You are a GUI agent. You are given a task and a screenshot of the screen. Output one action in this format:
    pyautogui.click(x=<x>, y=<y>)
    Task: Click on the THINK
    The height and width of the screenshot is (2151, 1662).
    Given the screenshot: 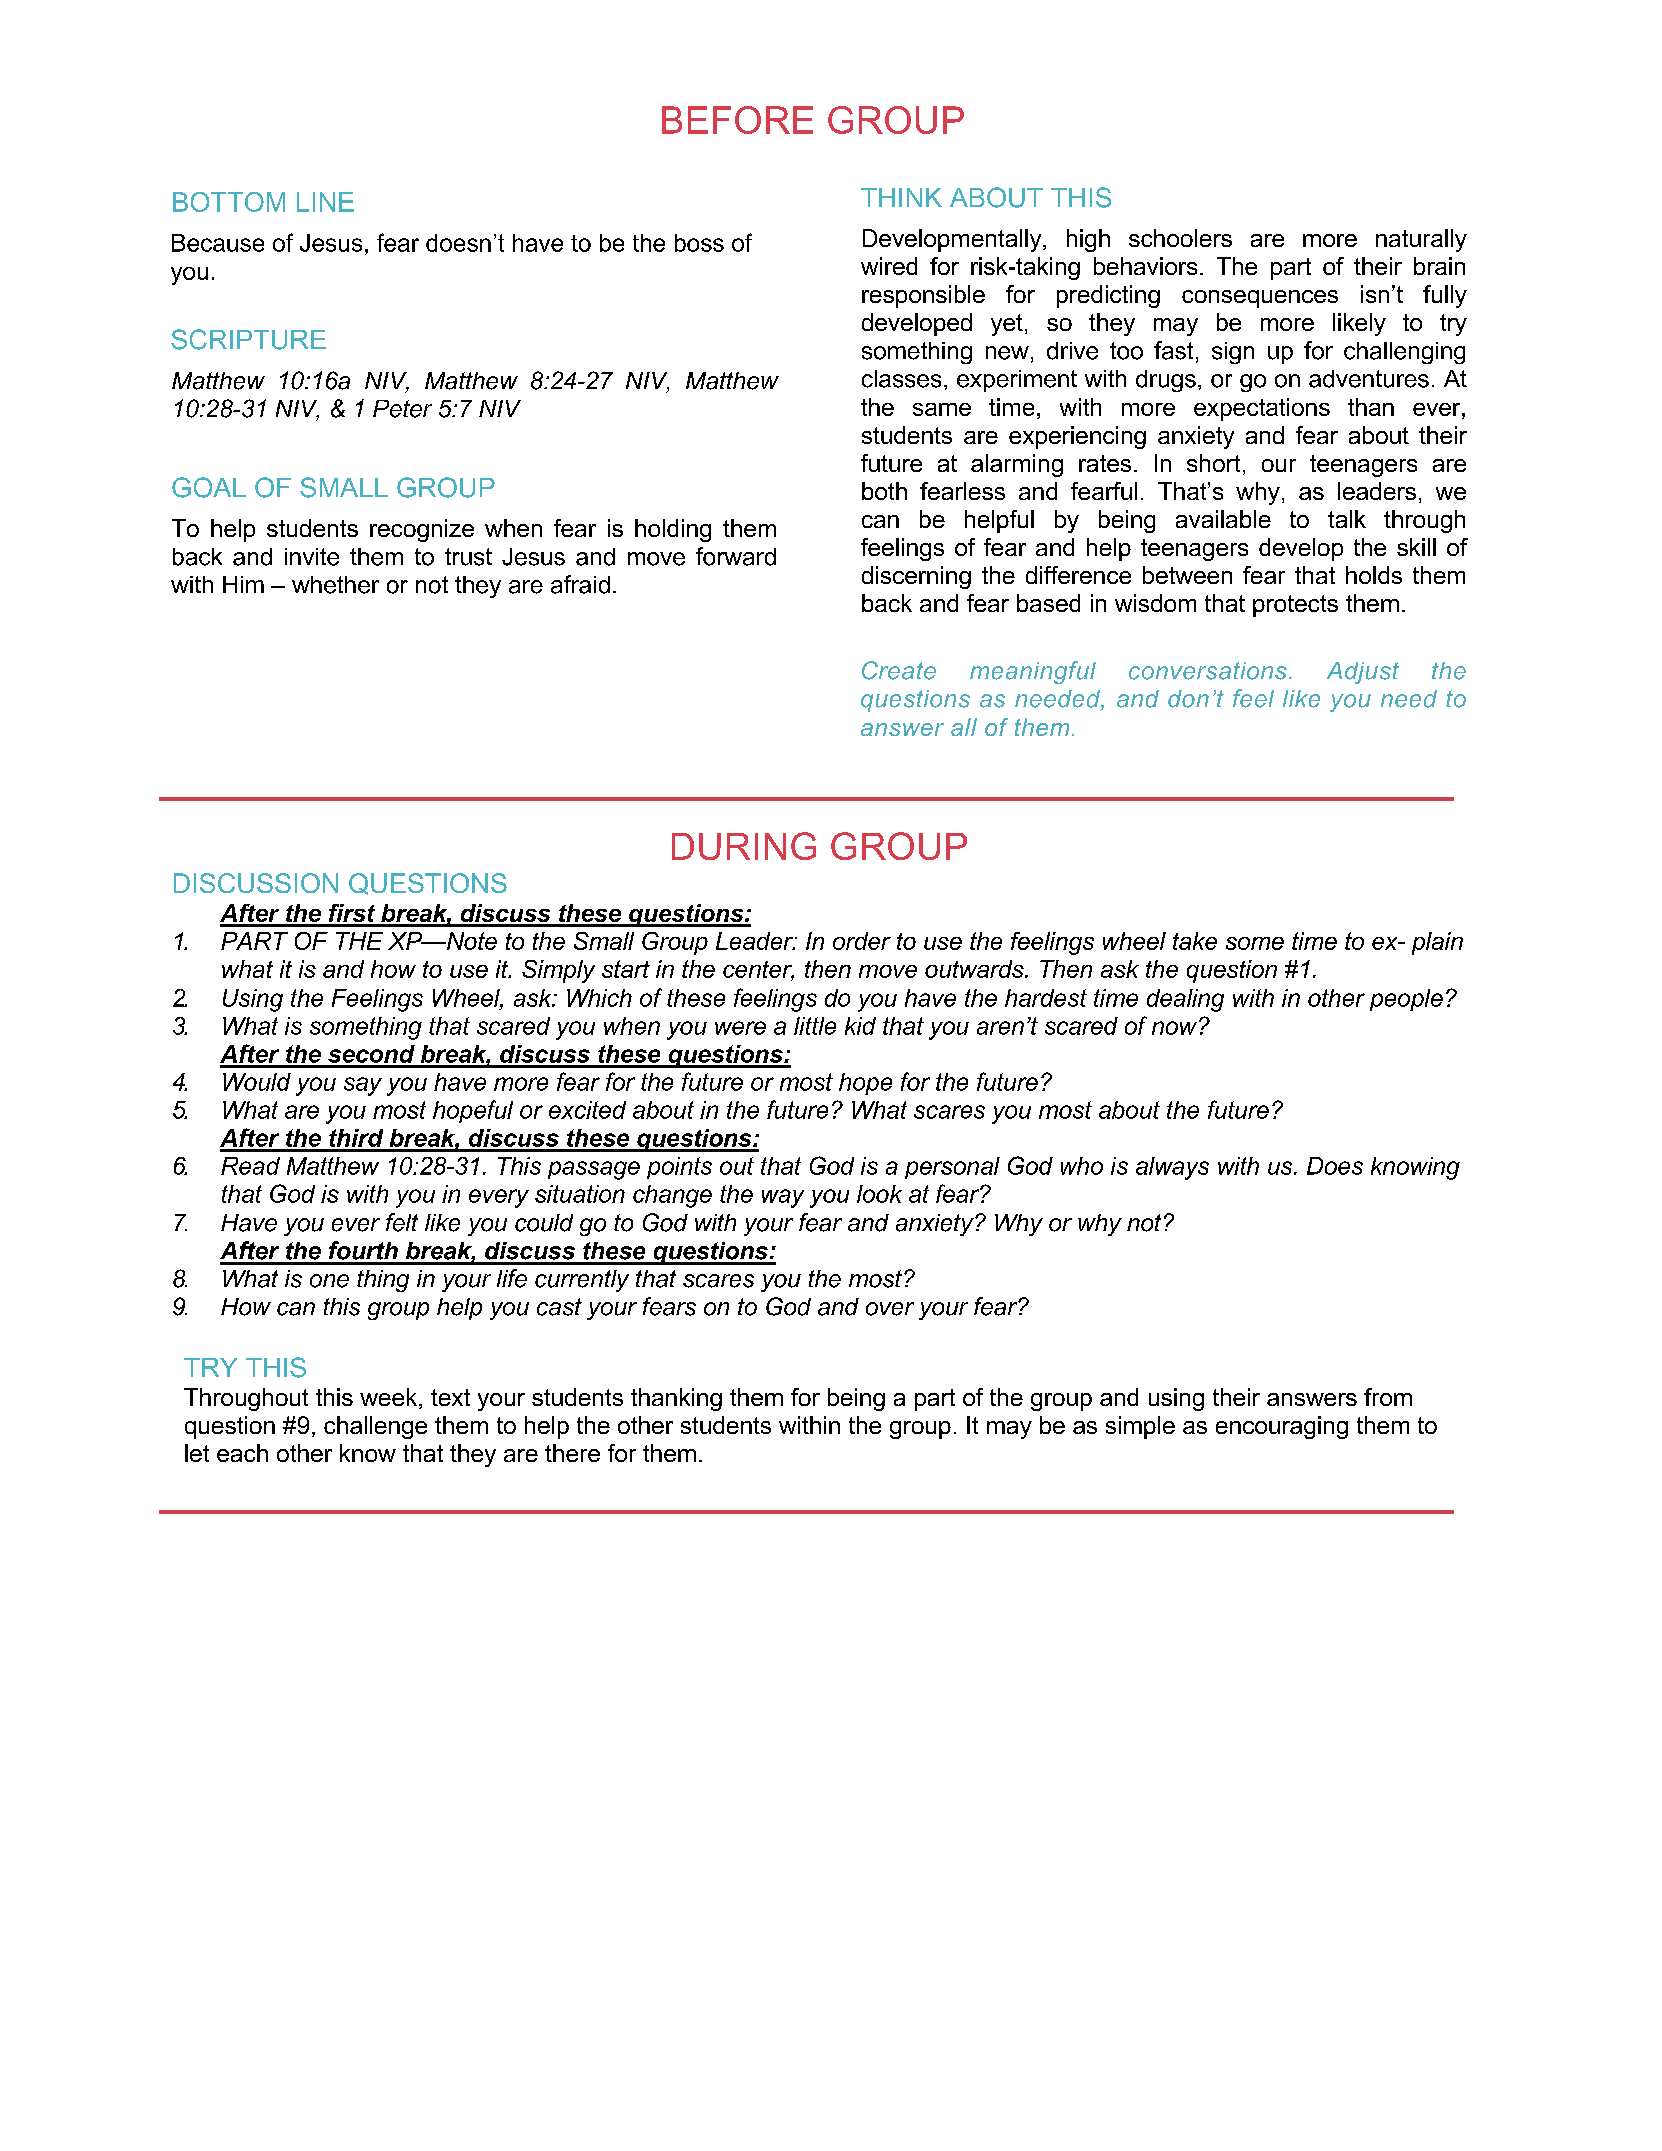 What is the action you would take?
    pyautogui.click(x=901, y=197)
